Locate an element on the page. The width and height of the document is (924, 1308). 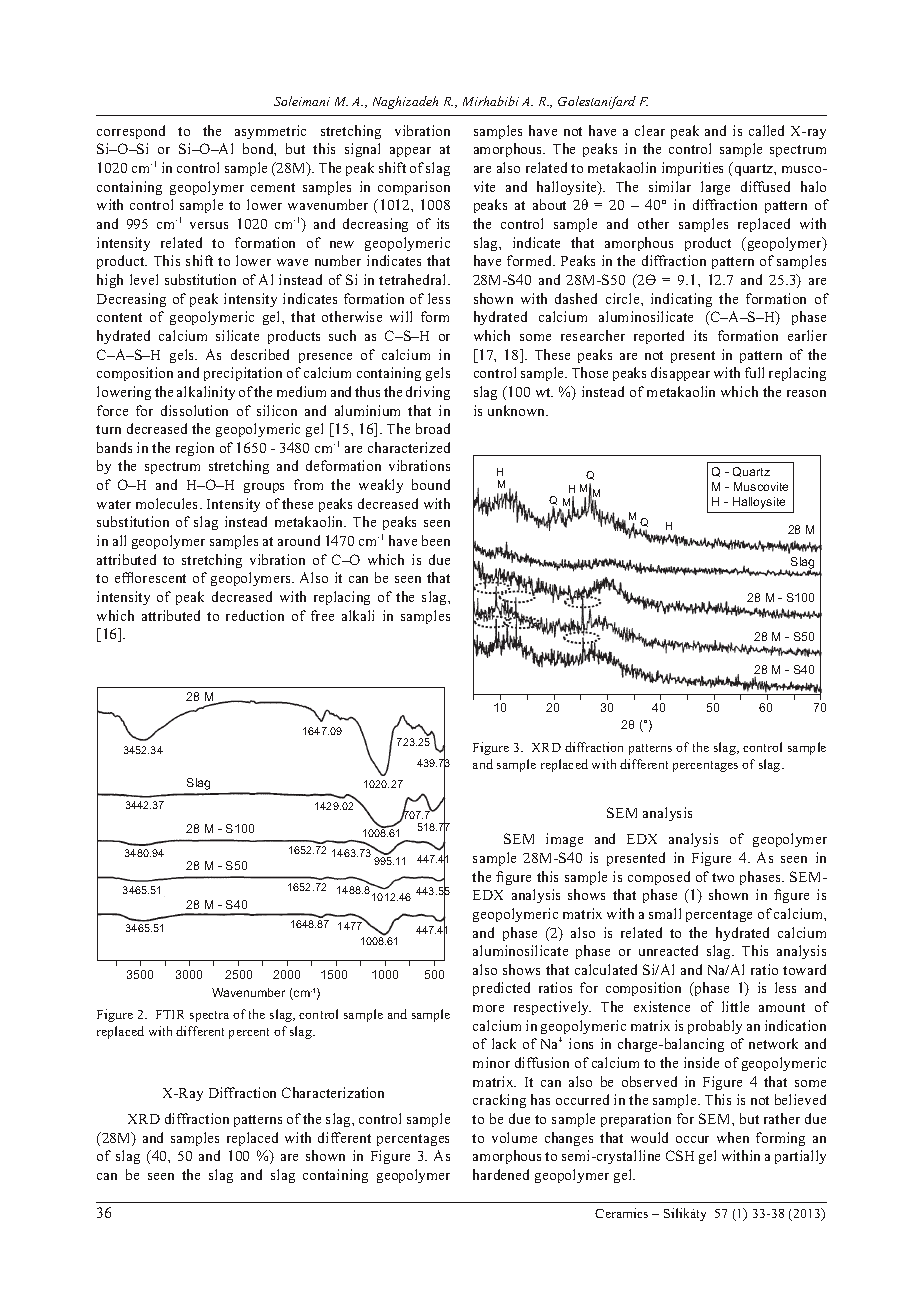
comparison is located at coordinates (414, 188).
